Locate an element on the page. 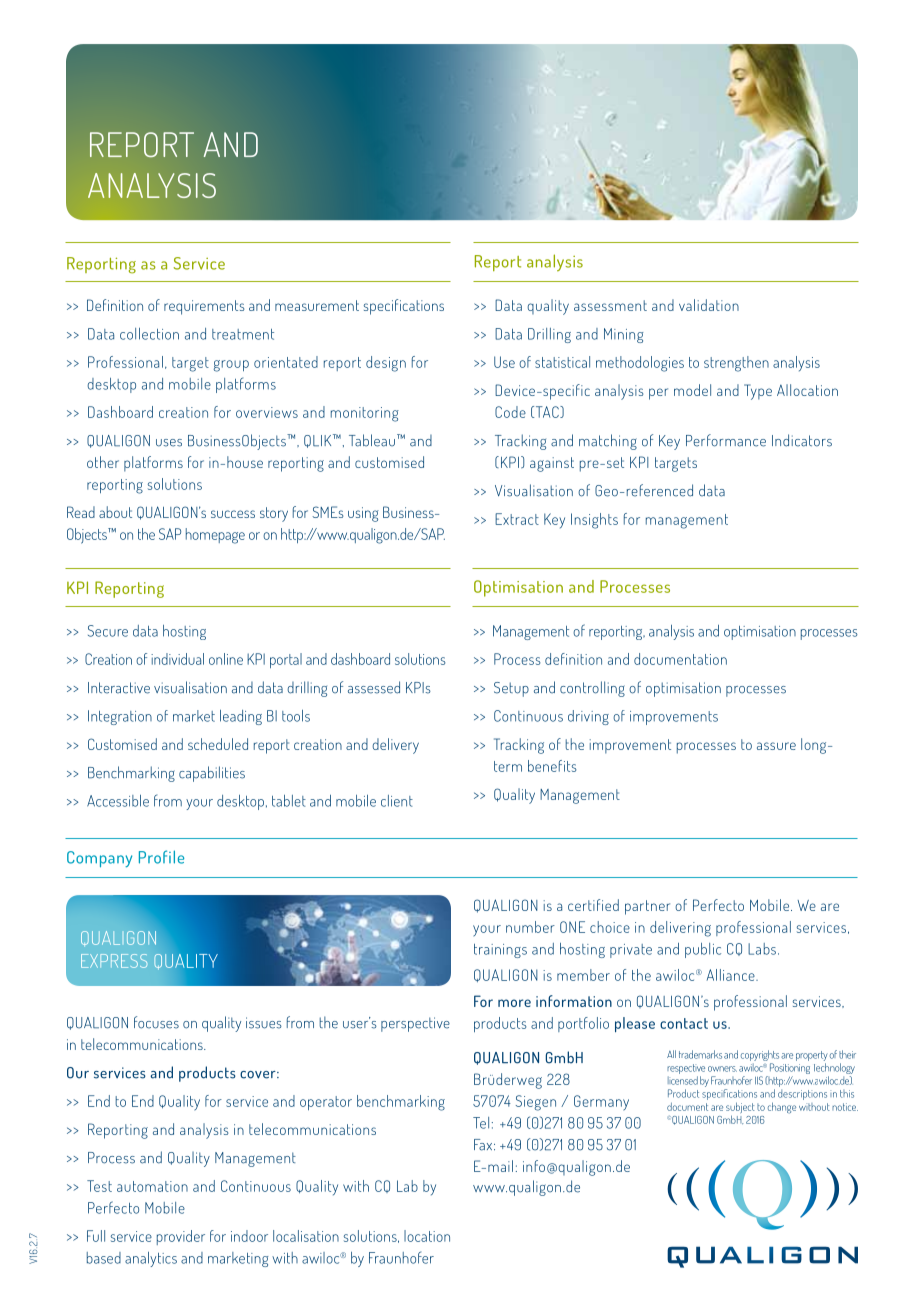  trainings is located at coordinates (500, 951).
